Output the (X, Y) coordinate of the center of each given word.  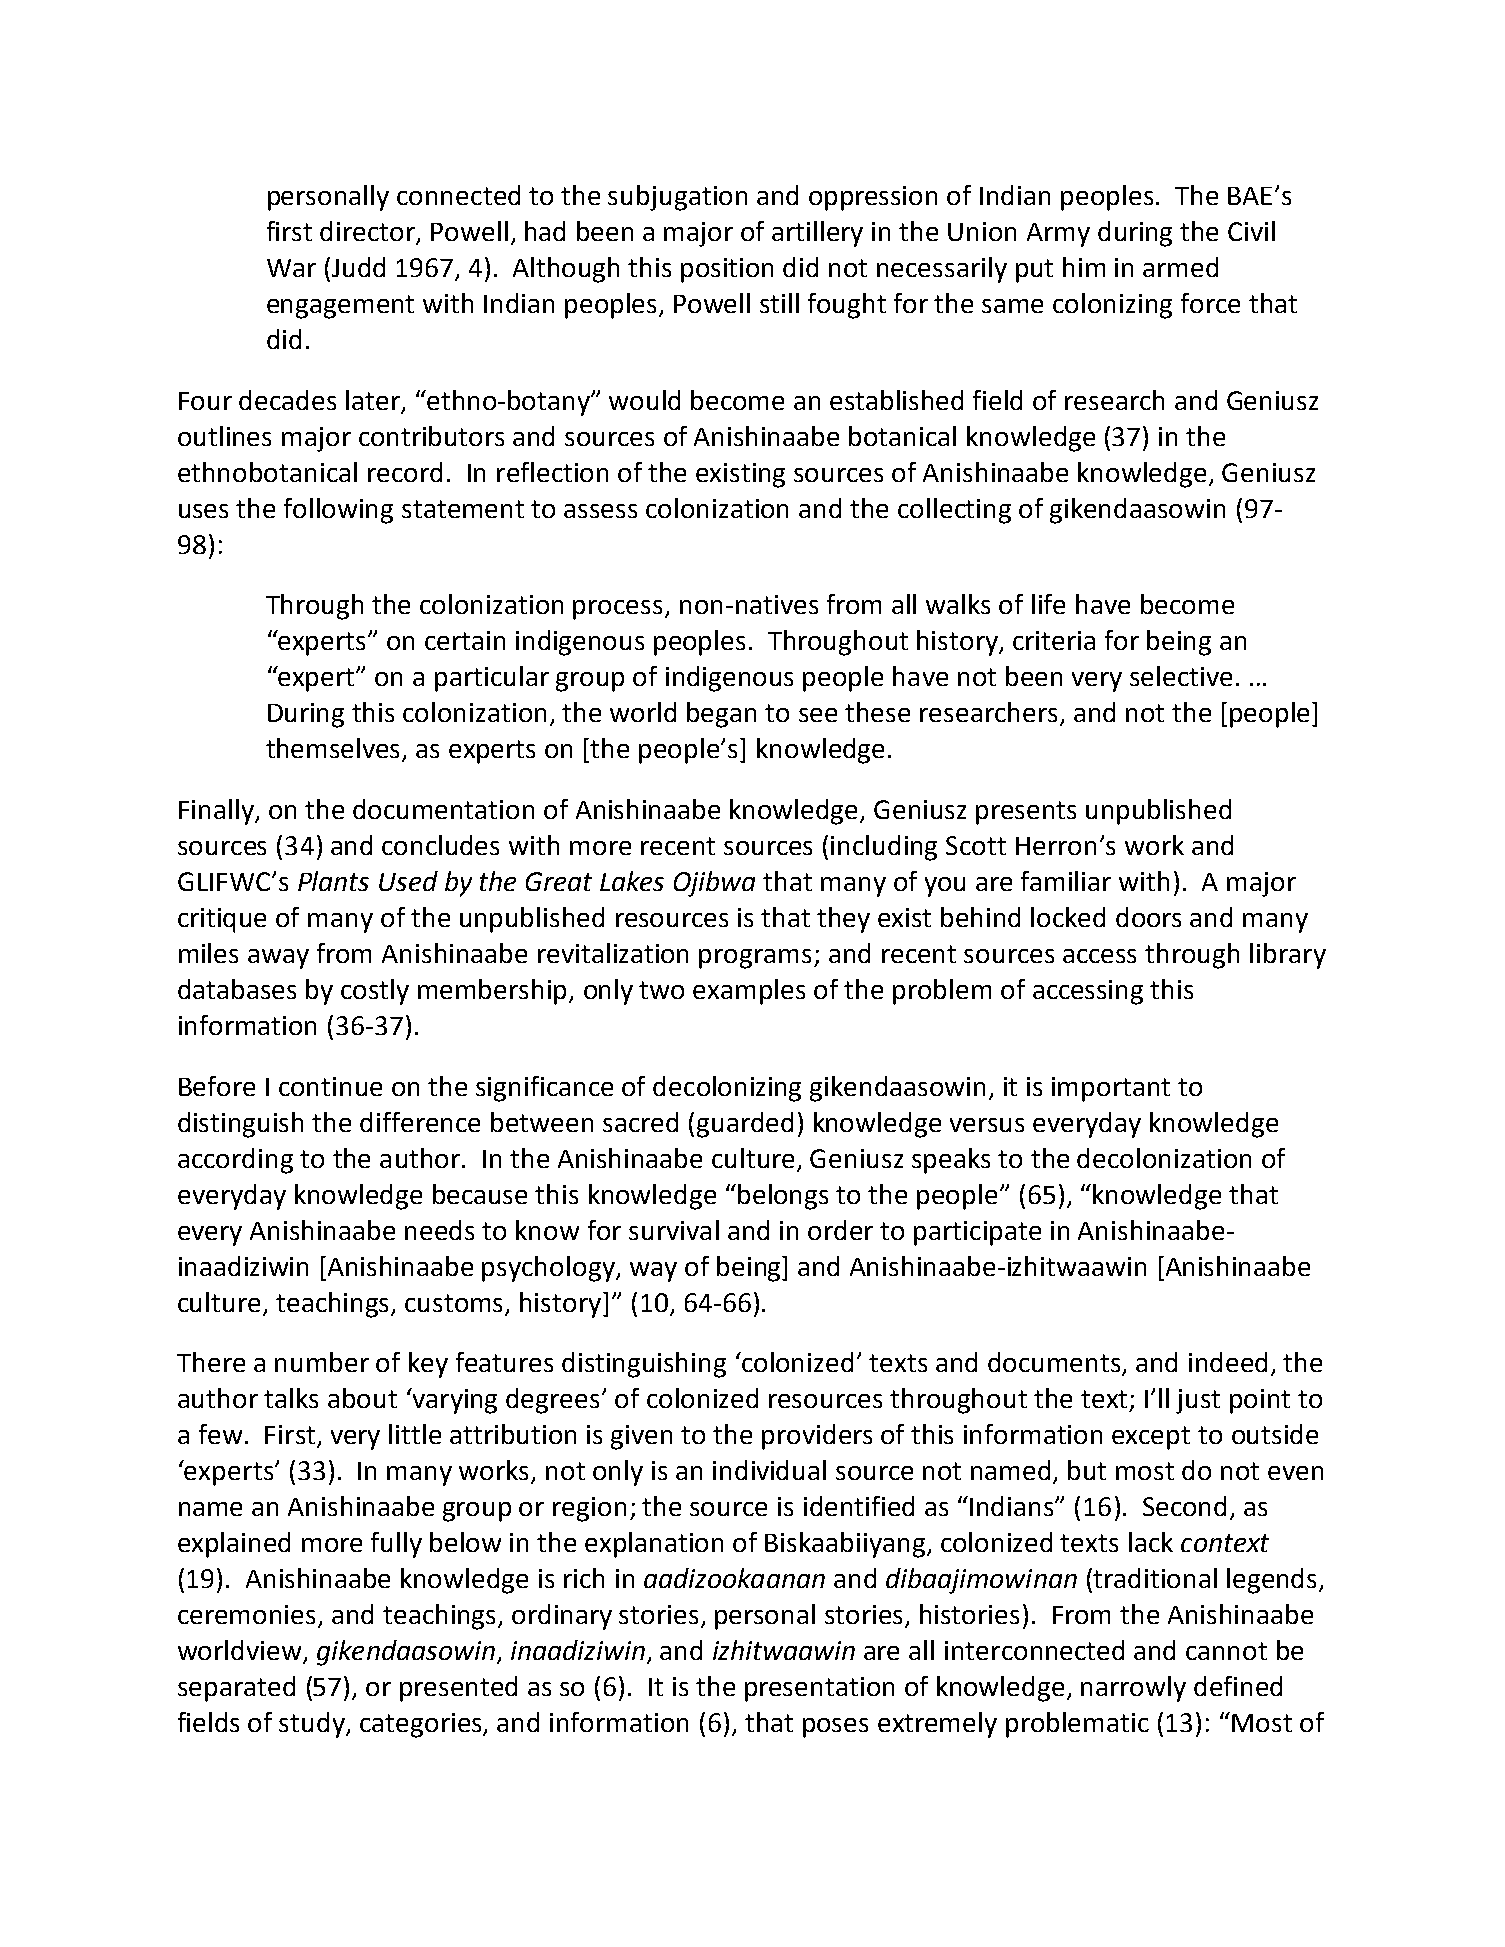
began (721, 715)
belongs (783, 1197)
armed (1180, 267)
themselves (334, 749)
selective (1181, 676)
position (727, 270)
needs (439, 1230)
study (313, 1725)
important (1111, 1089)
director (368, 232)
